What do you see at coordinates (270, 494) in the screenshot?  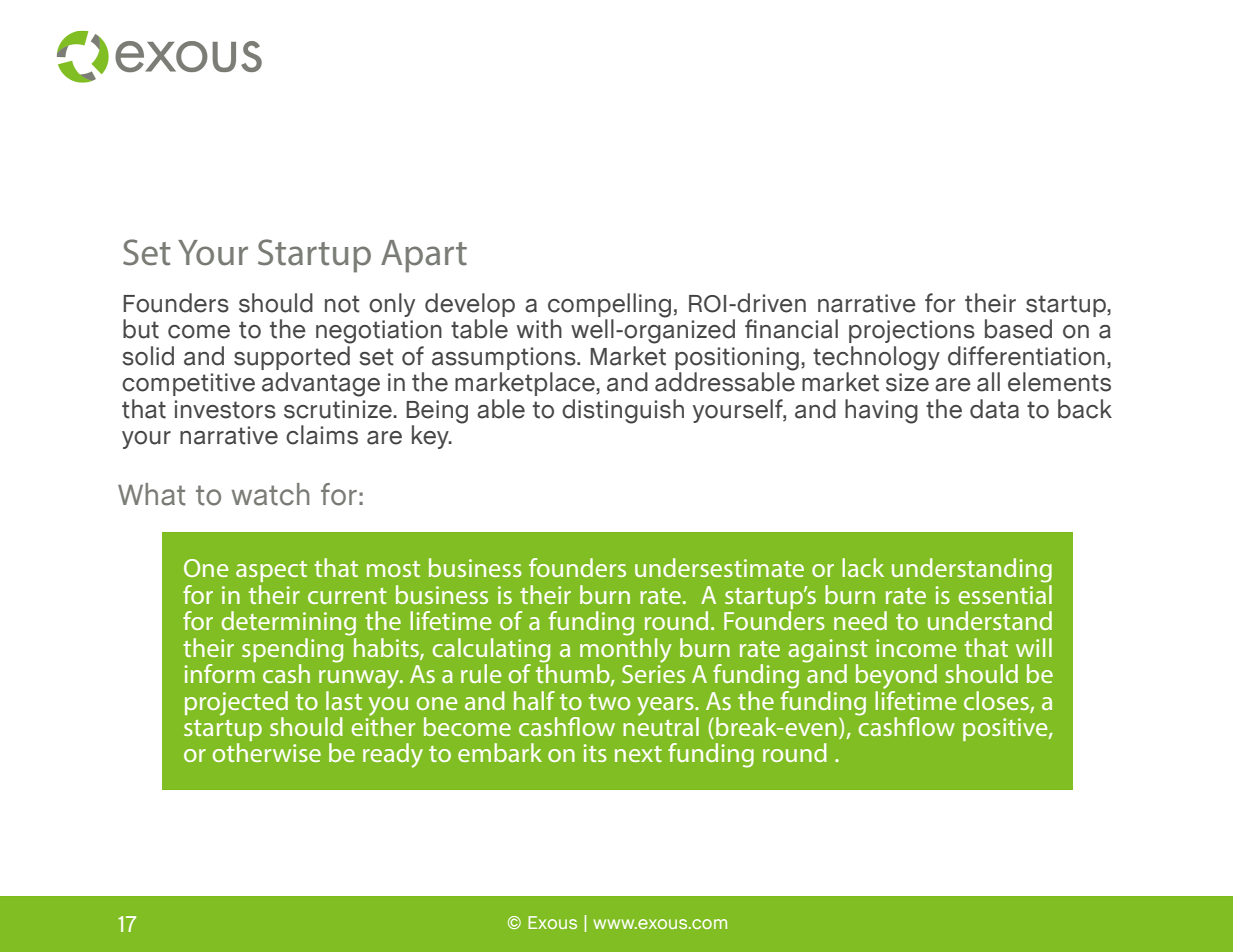 I see `watch` at bounding box center [270, 494].
